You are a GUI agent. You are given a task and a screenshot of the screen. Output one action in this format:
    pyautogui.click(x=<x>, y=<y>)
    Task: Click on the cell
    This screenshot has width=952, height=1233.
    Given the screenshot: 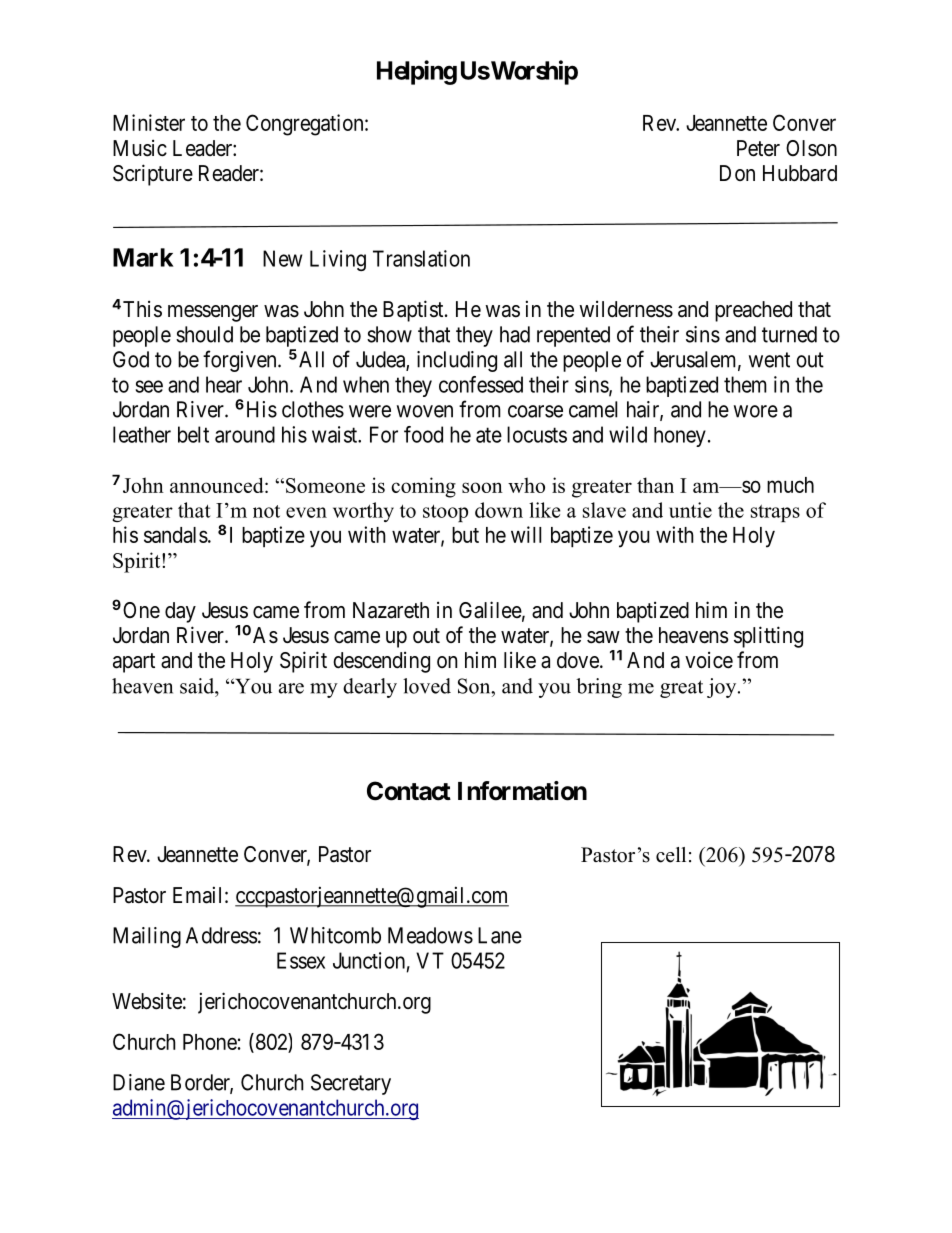 What is the action you would take?
    pyautogui.click(x=671, y=855)
